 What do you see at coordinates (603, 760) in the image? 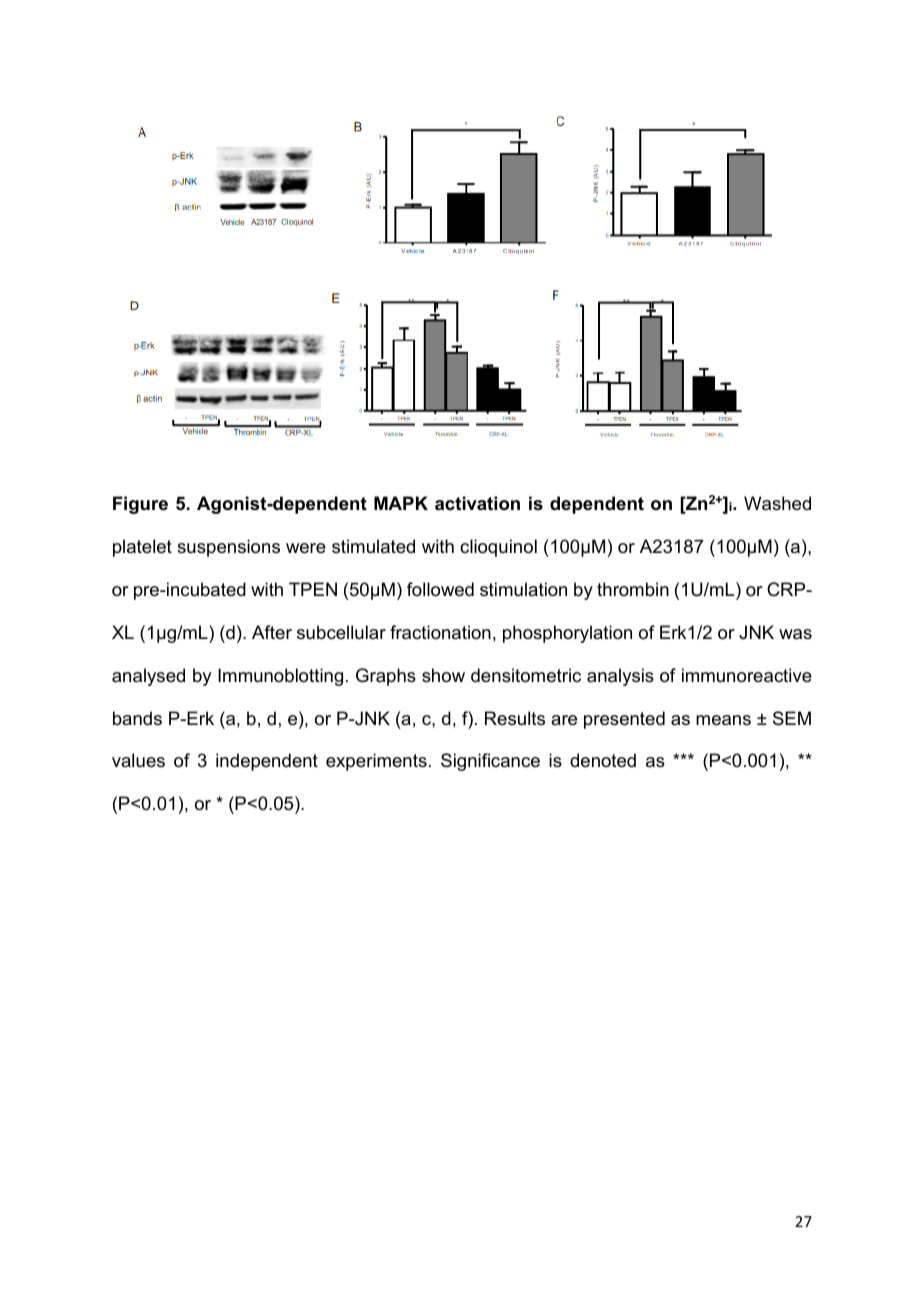
I see `denoted` at bounding box center [603, 760].
